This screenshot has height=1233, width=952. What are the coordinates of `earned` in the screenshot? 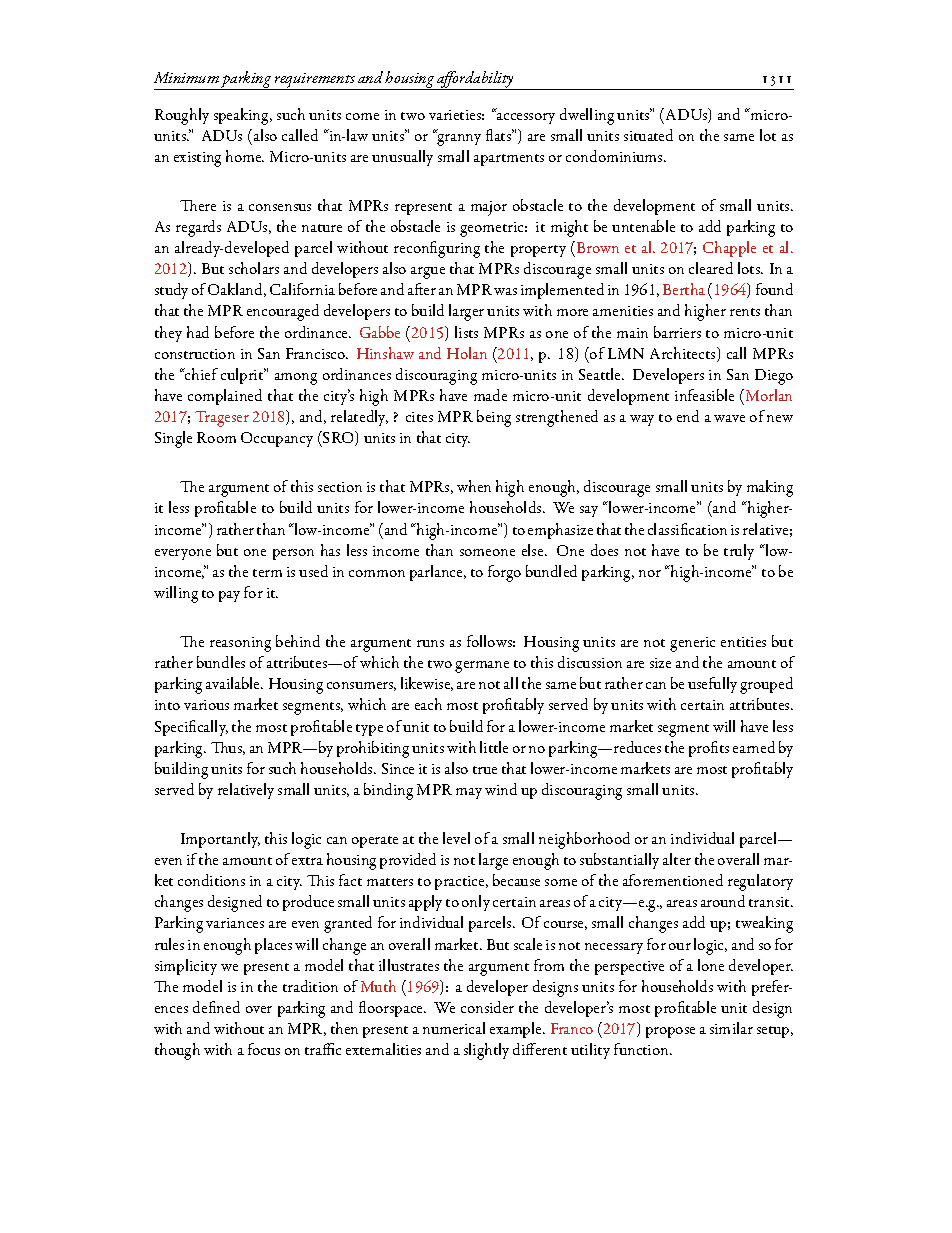 It's located at (754, 747).
